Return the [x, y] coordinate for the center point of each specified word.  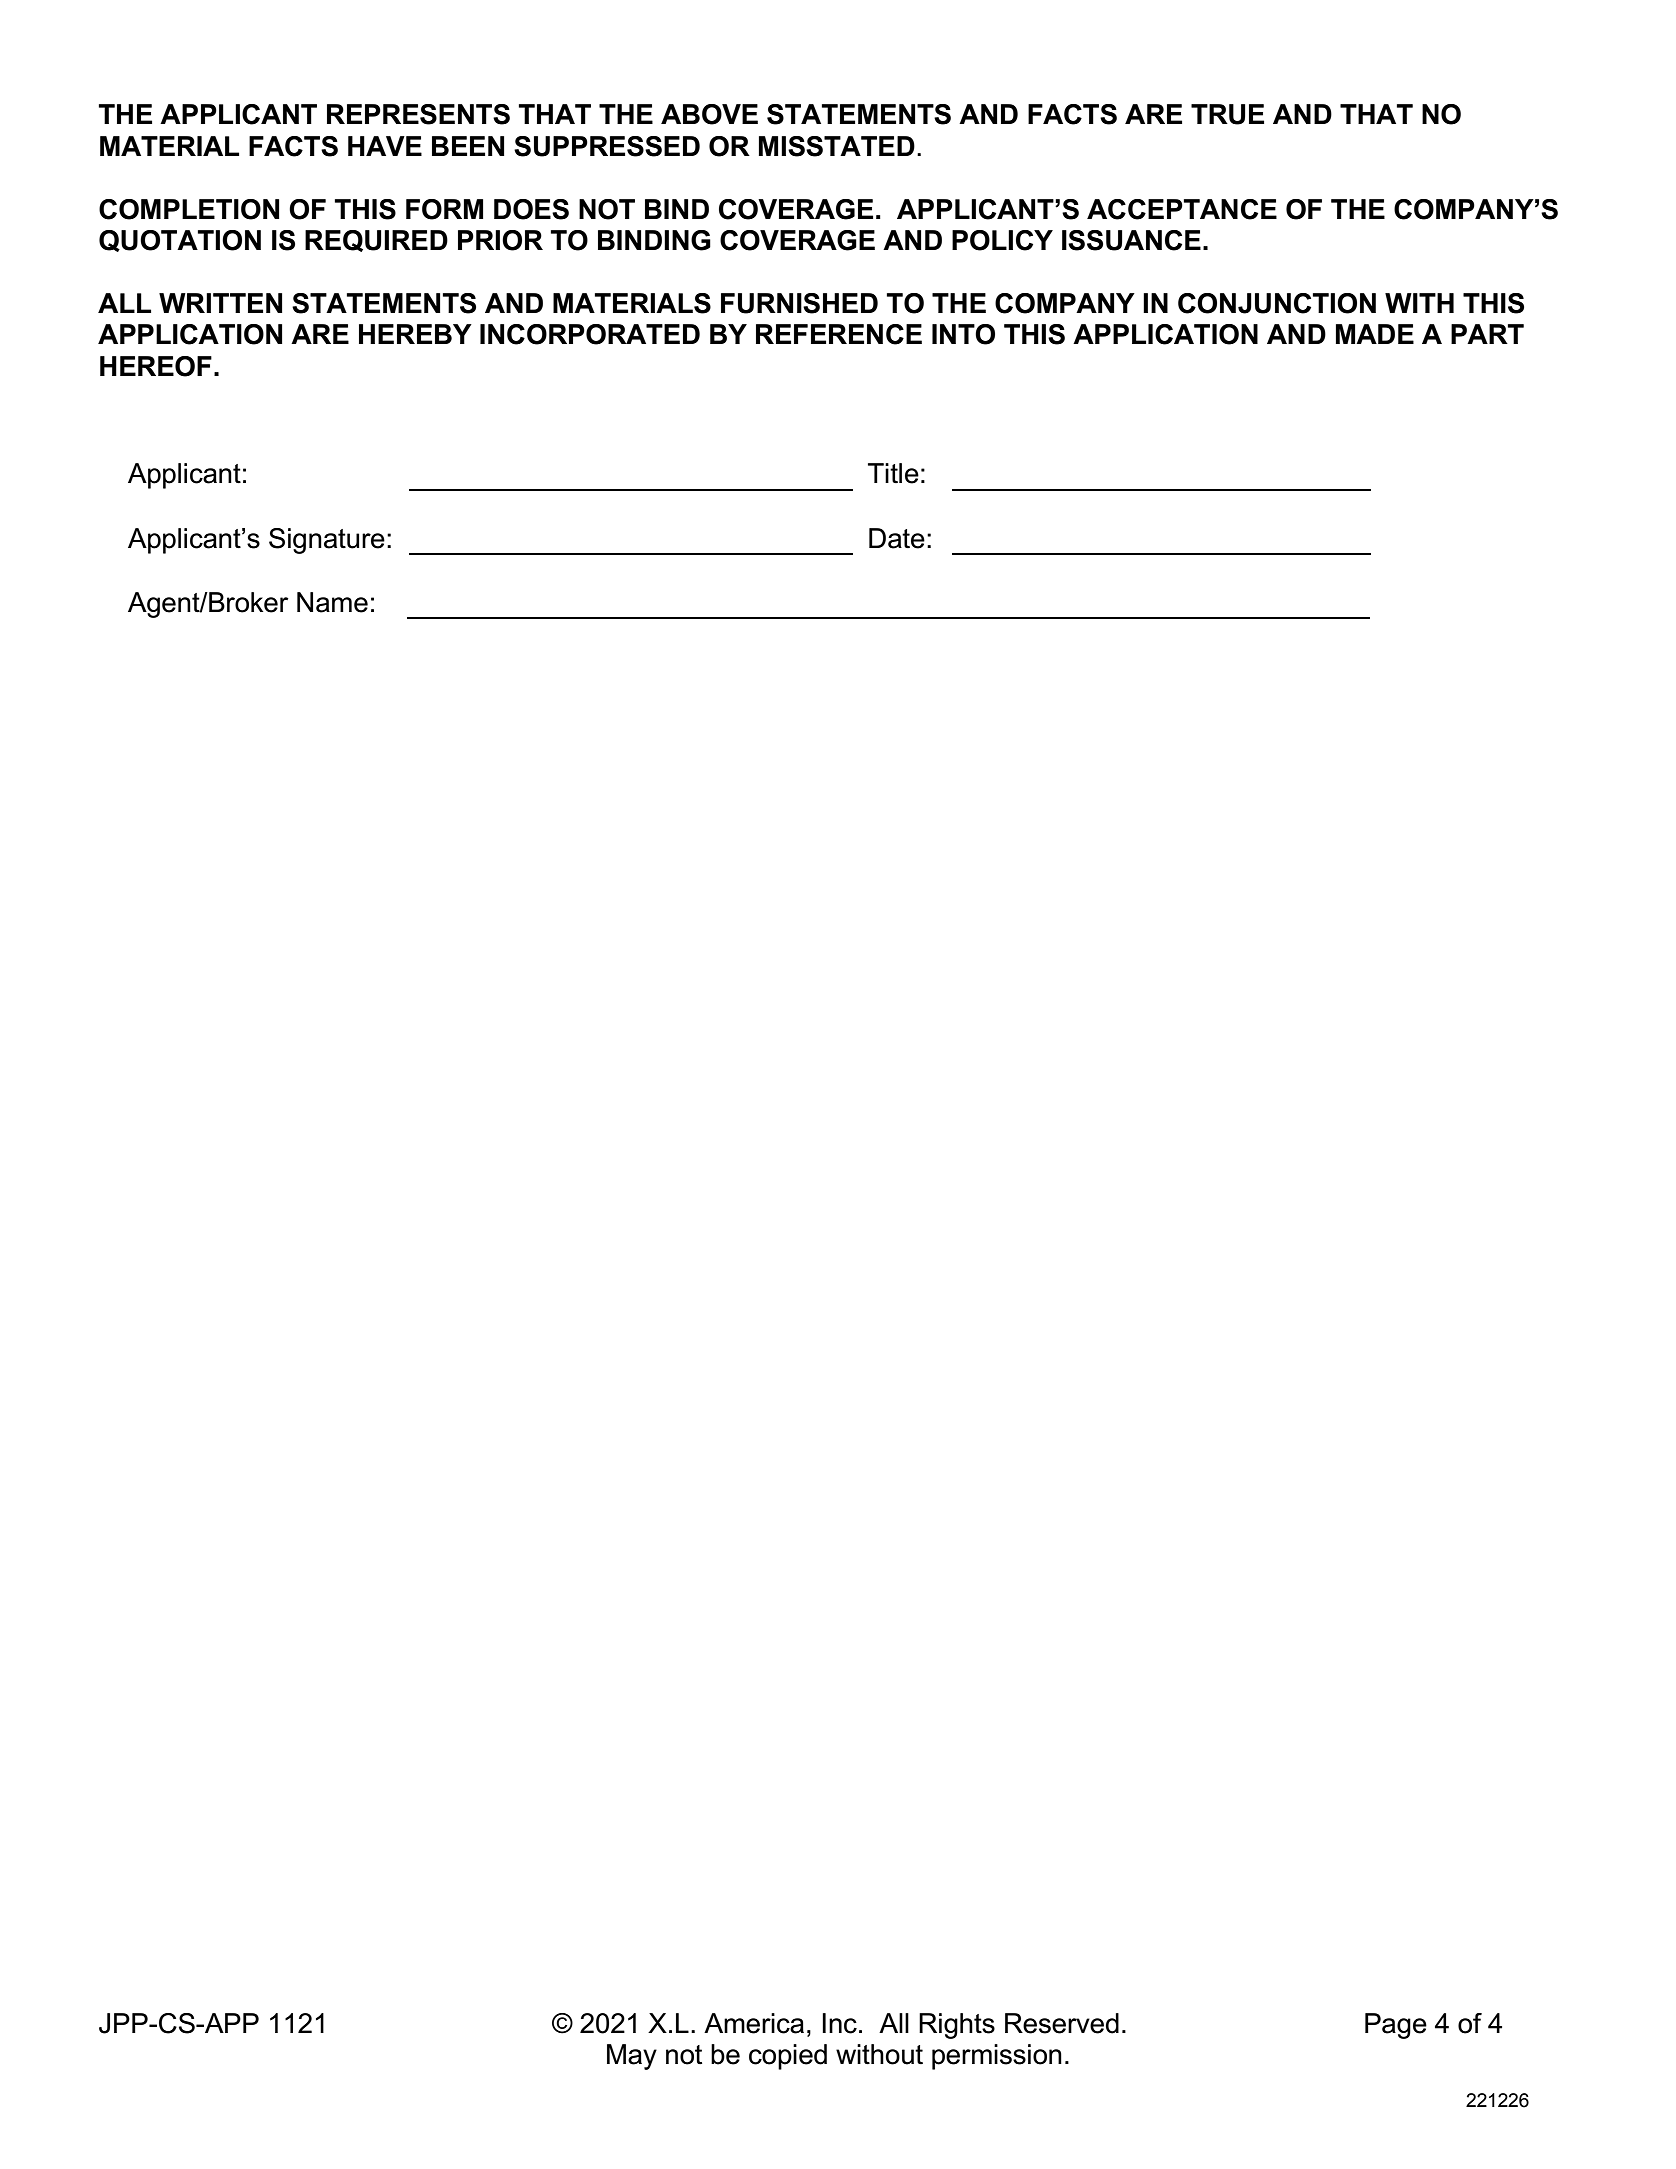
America [754, 2023]
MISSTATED [837, 146]
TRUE [1227, 114]
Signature [327, 541]
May [632, 2057]
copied [788, 2057]
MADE [1375, 334]
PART [1487, 334]
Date [897, 538]
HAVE [385, 146]
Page [1396, 2026]
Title [893, 473]
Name [332, 602]
